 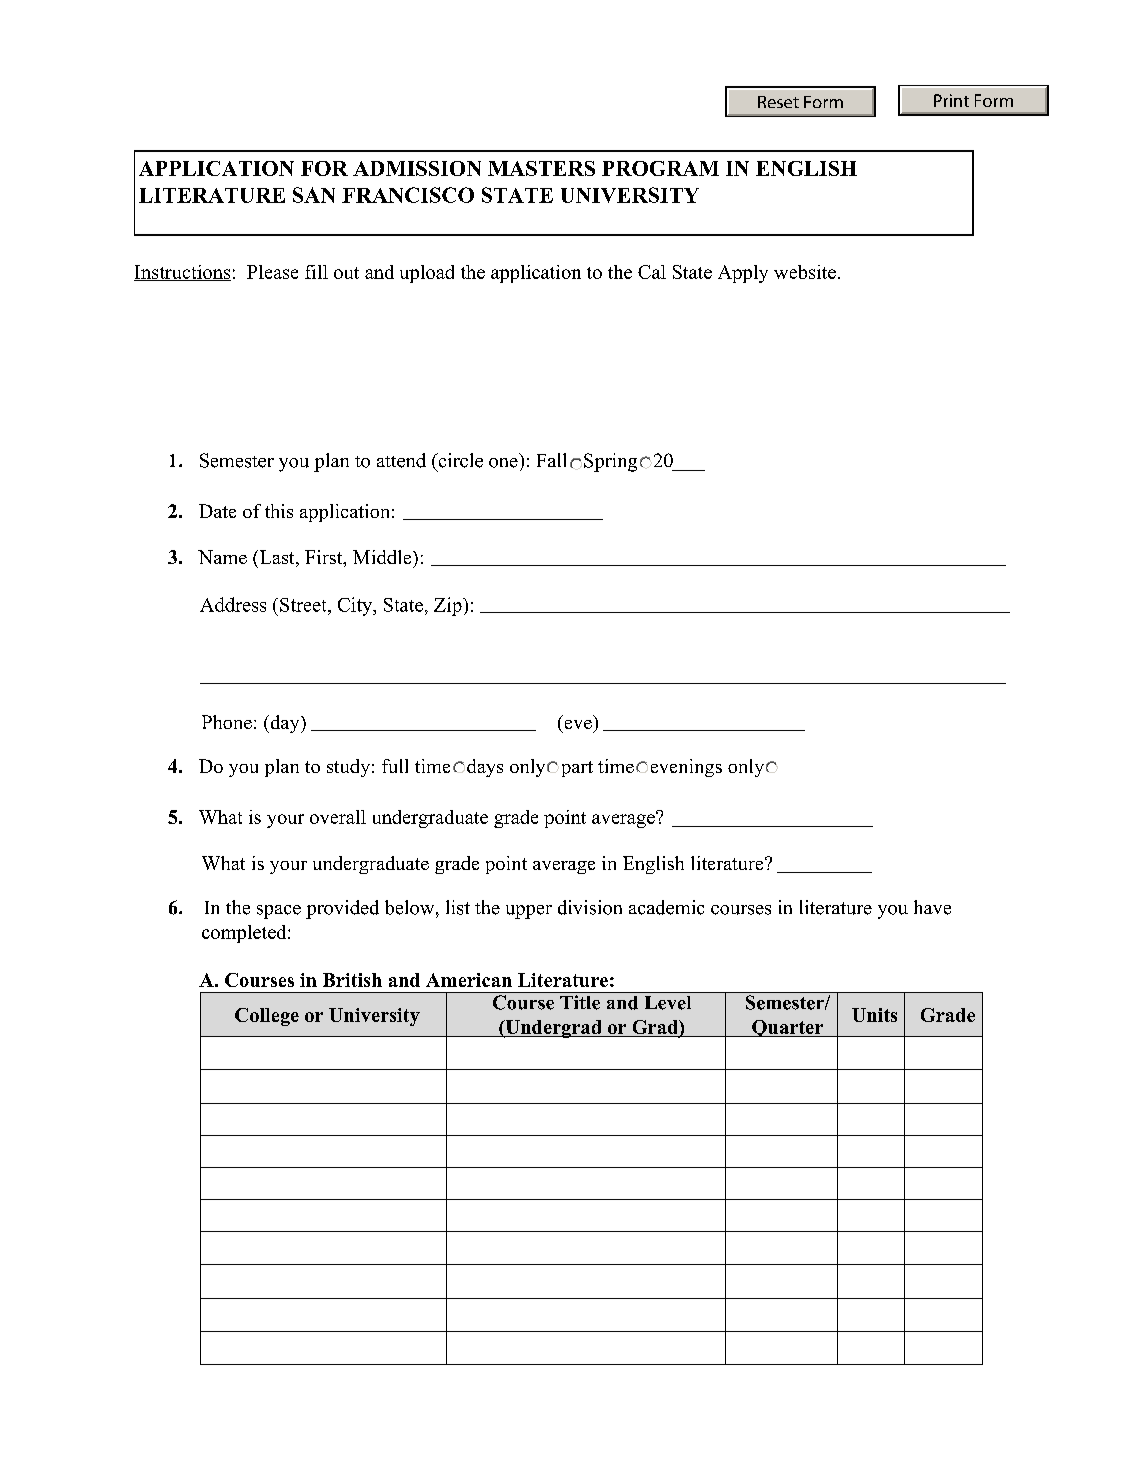 What do you see at coordinates (575, 769) in the screenshot?
I see `part` at bounding box center [575, 769].
